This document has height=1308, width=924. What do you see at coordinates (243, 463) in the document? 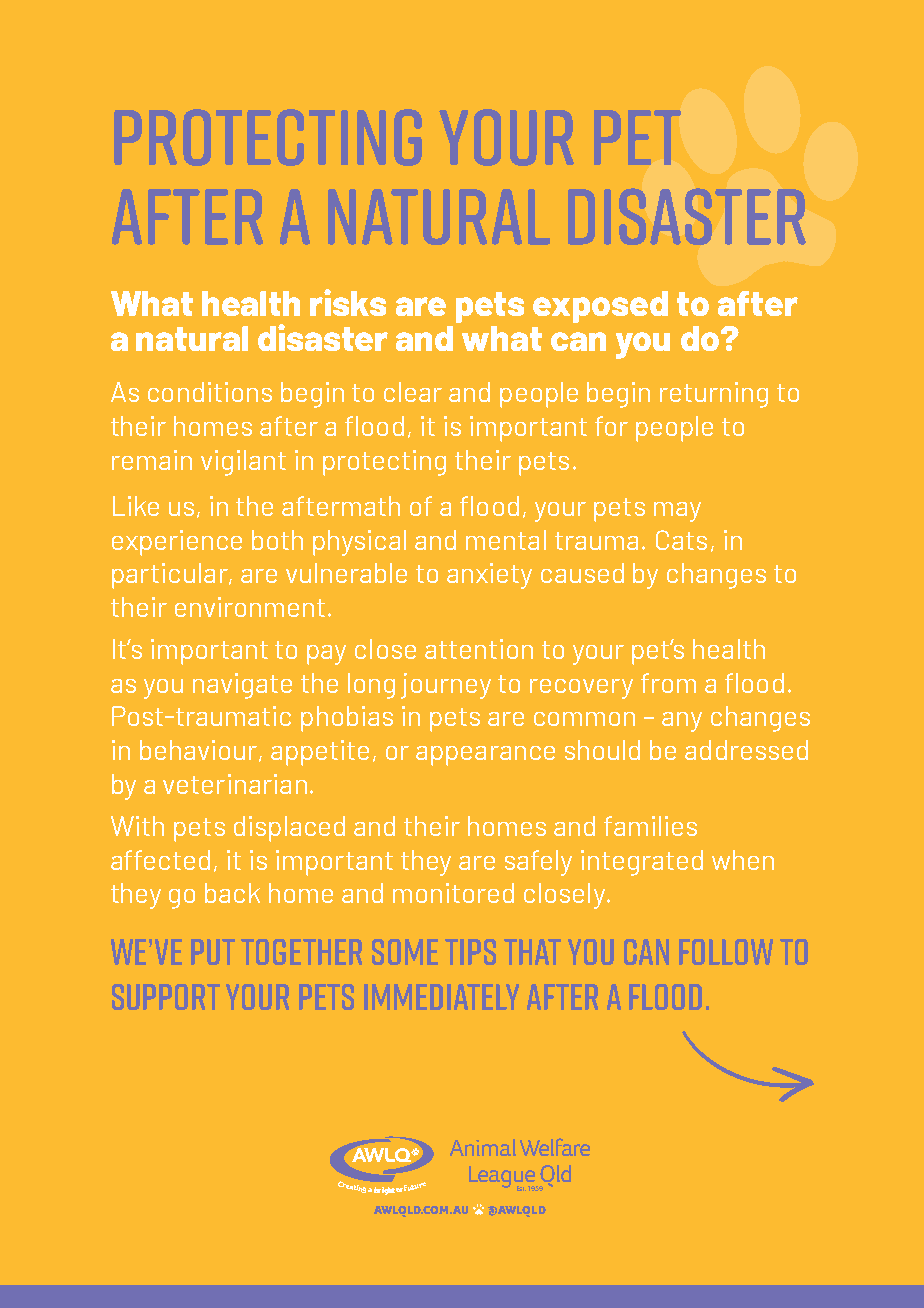
I see `vigilant` at bounding box center [243, 463].
